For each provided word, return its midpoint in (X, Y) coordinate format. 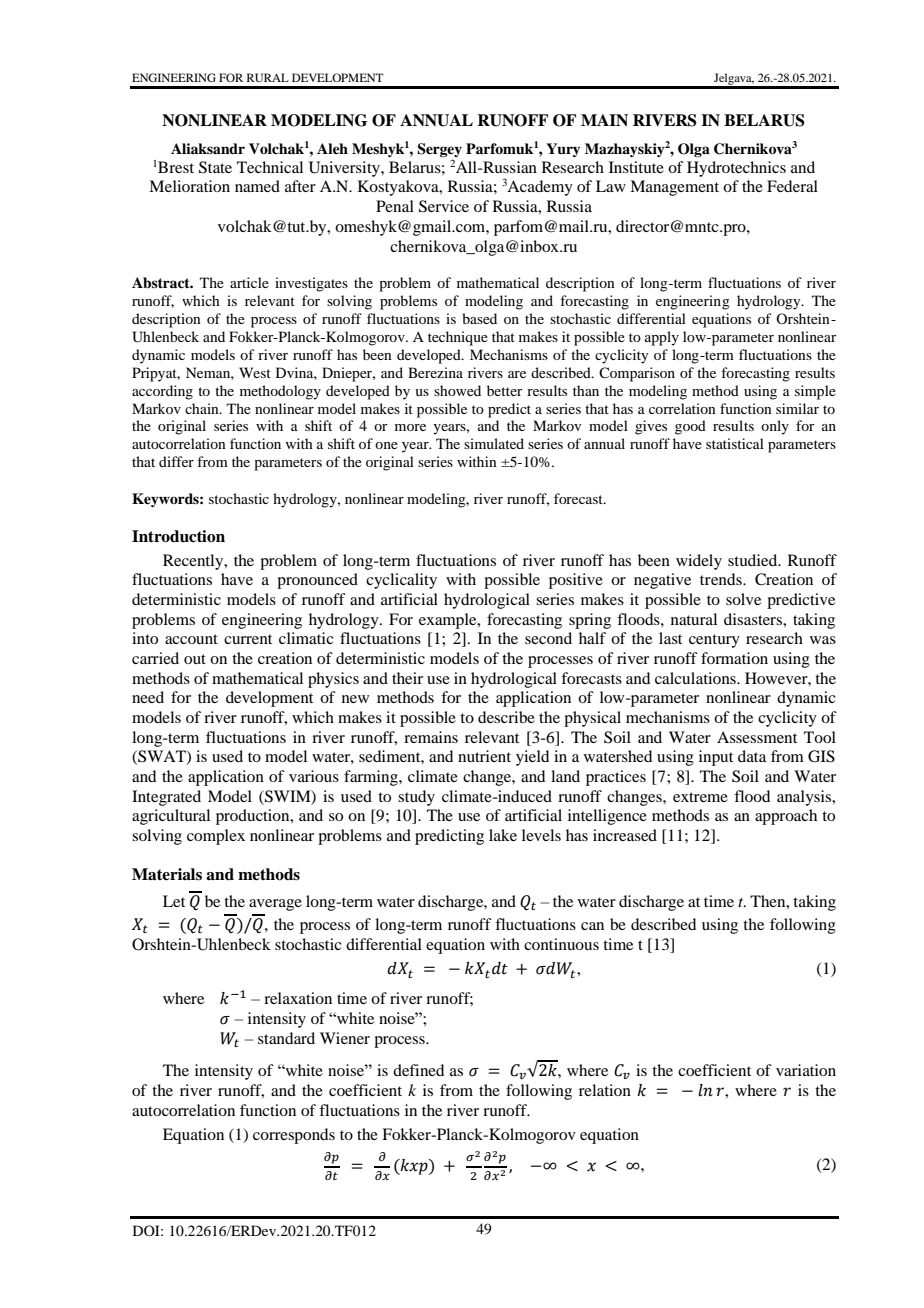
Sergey (439, 150)
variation (806, 1070)
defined (418, 1070)
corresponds (294, 1136)
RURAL (268, 77)
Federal (792, 186)
